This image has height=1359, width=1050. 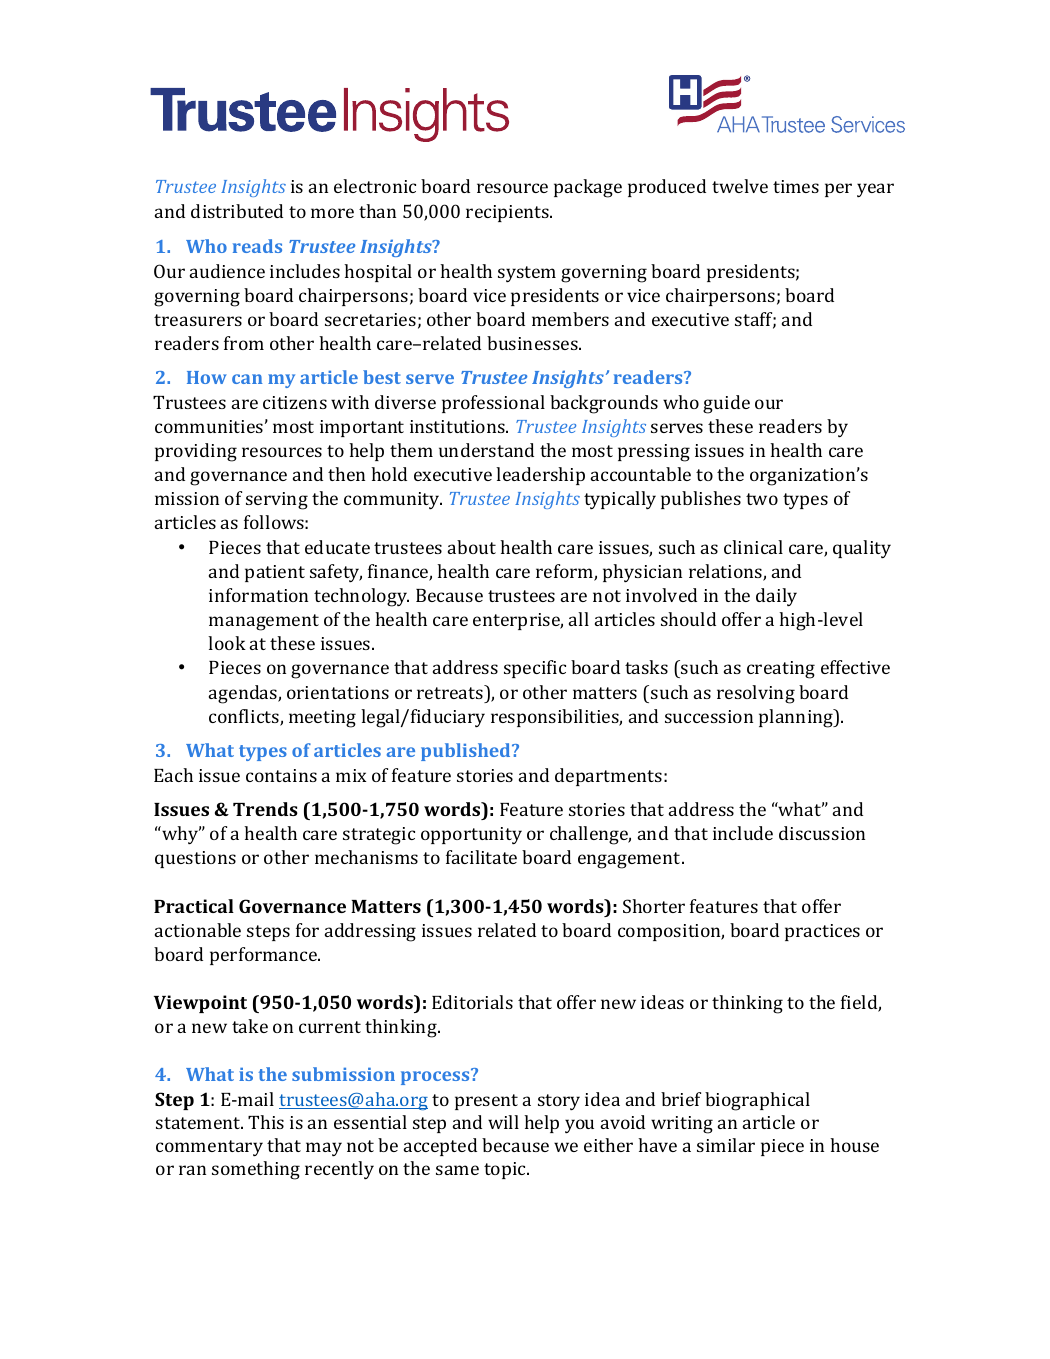 I want to click on serving, so click(x=277, y=501).
